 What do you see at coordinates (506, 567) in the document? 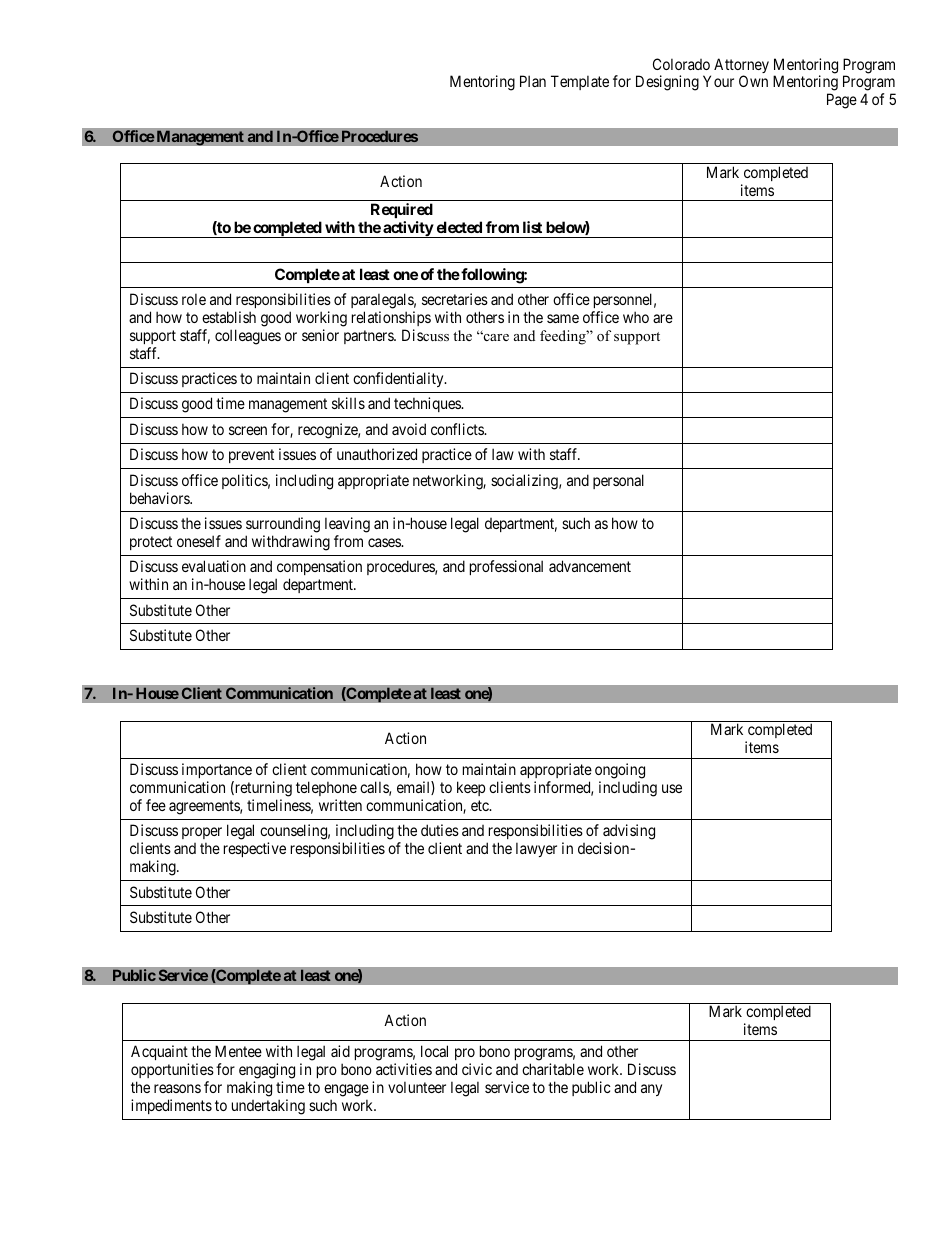
I see `professional` at bounding box center [506, 567].
